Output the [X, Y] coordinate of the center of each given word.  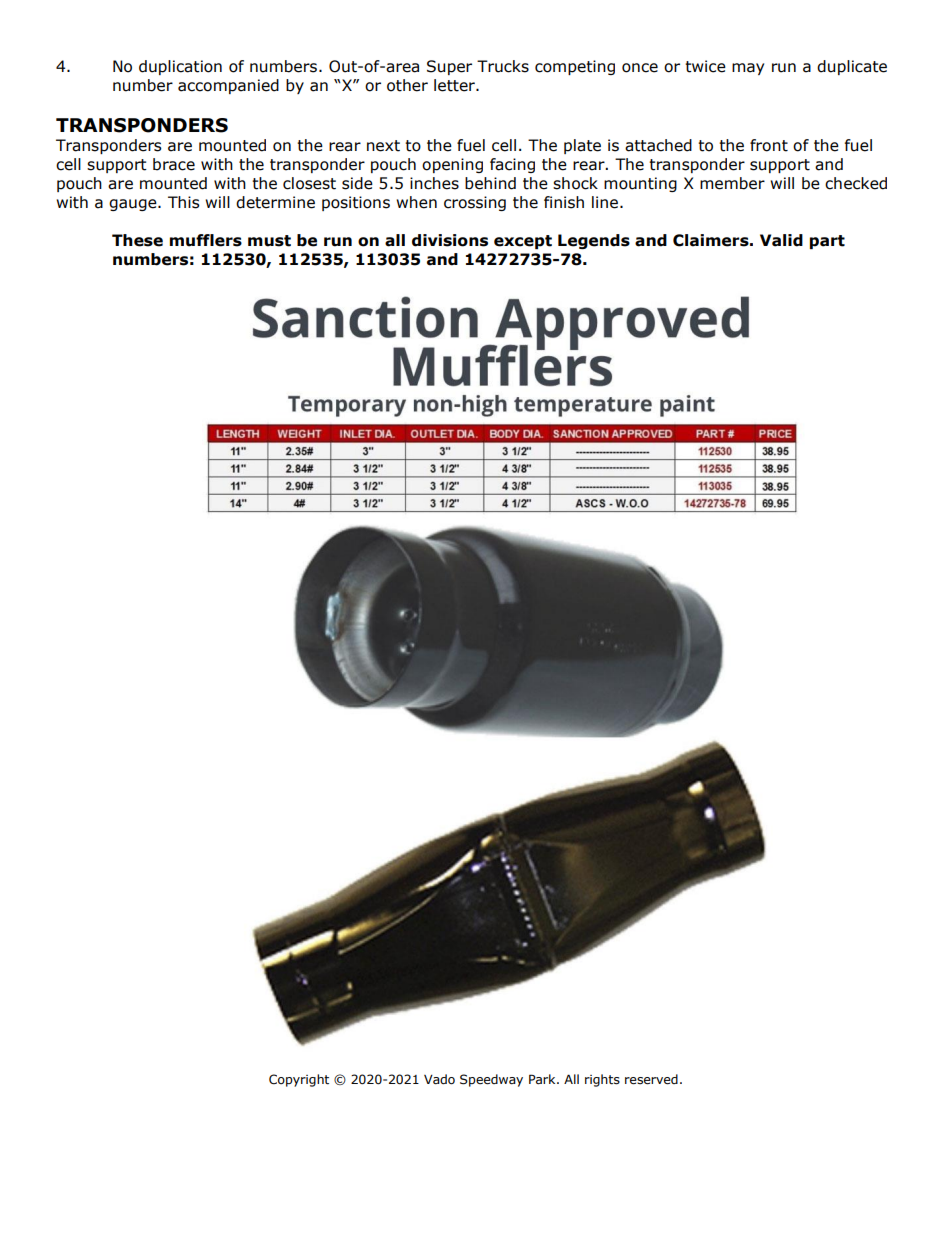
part [827, 242]
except [523, 242]
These [137, 240]
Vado [439, 1079]
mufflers [206, 240]
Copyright [299, 1080]
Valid [781, 240]
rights [602, 1080]
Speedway [491, 1080]
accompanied [228, 86]
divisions [450, 240]
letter [455, 85]
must [269, 241]
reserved [651, 1079]
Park [543, 1079]
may [748, 69]
